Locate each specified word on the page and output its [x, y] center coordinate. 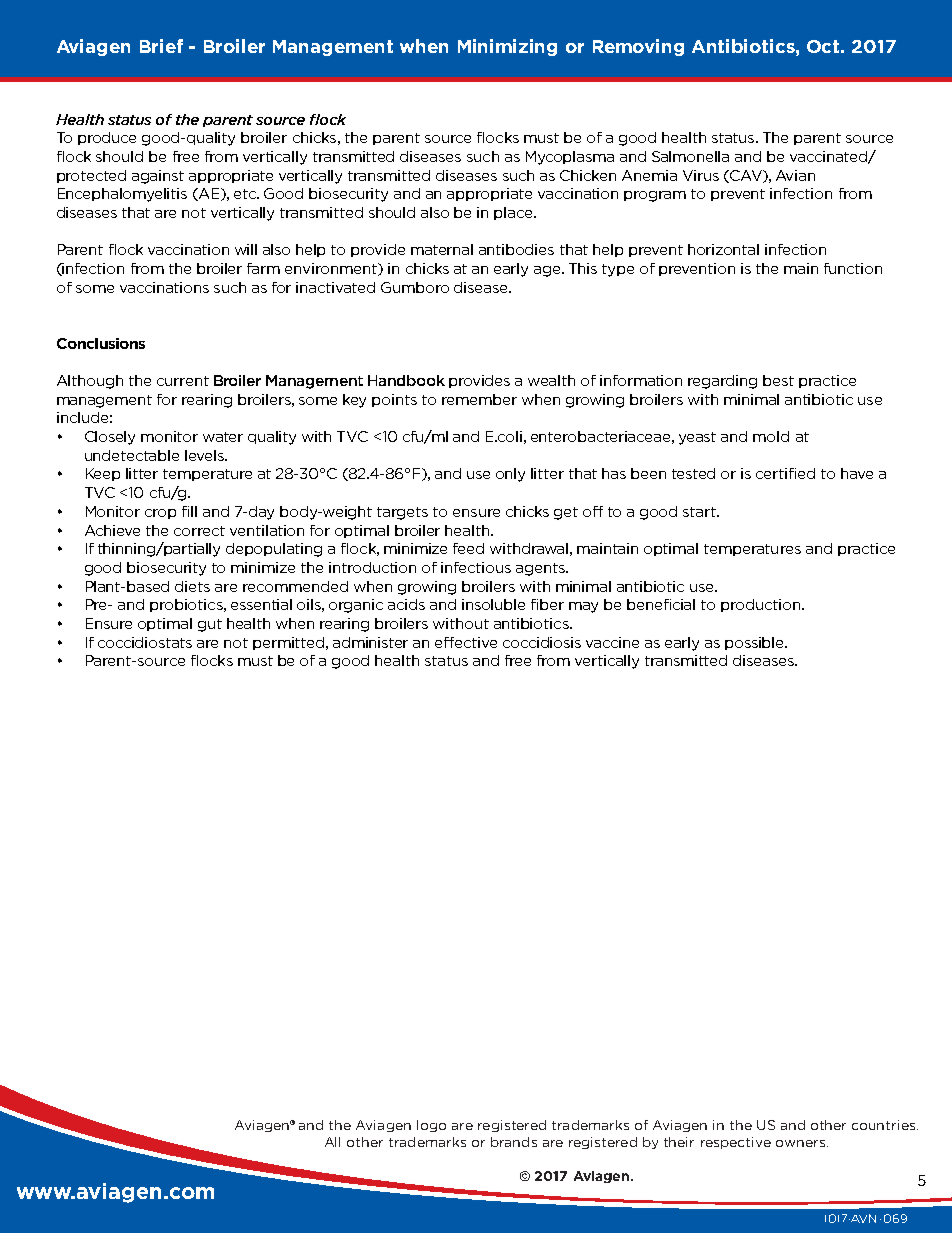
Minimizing [507, 47]
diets [192, 586]
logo [431, 1126]
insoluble [493, 604]
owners [800, 1143]
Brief [161, 46]
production [760, 605]
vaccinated [829, 157]
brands [514, 1142]
